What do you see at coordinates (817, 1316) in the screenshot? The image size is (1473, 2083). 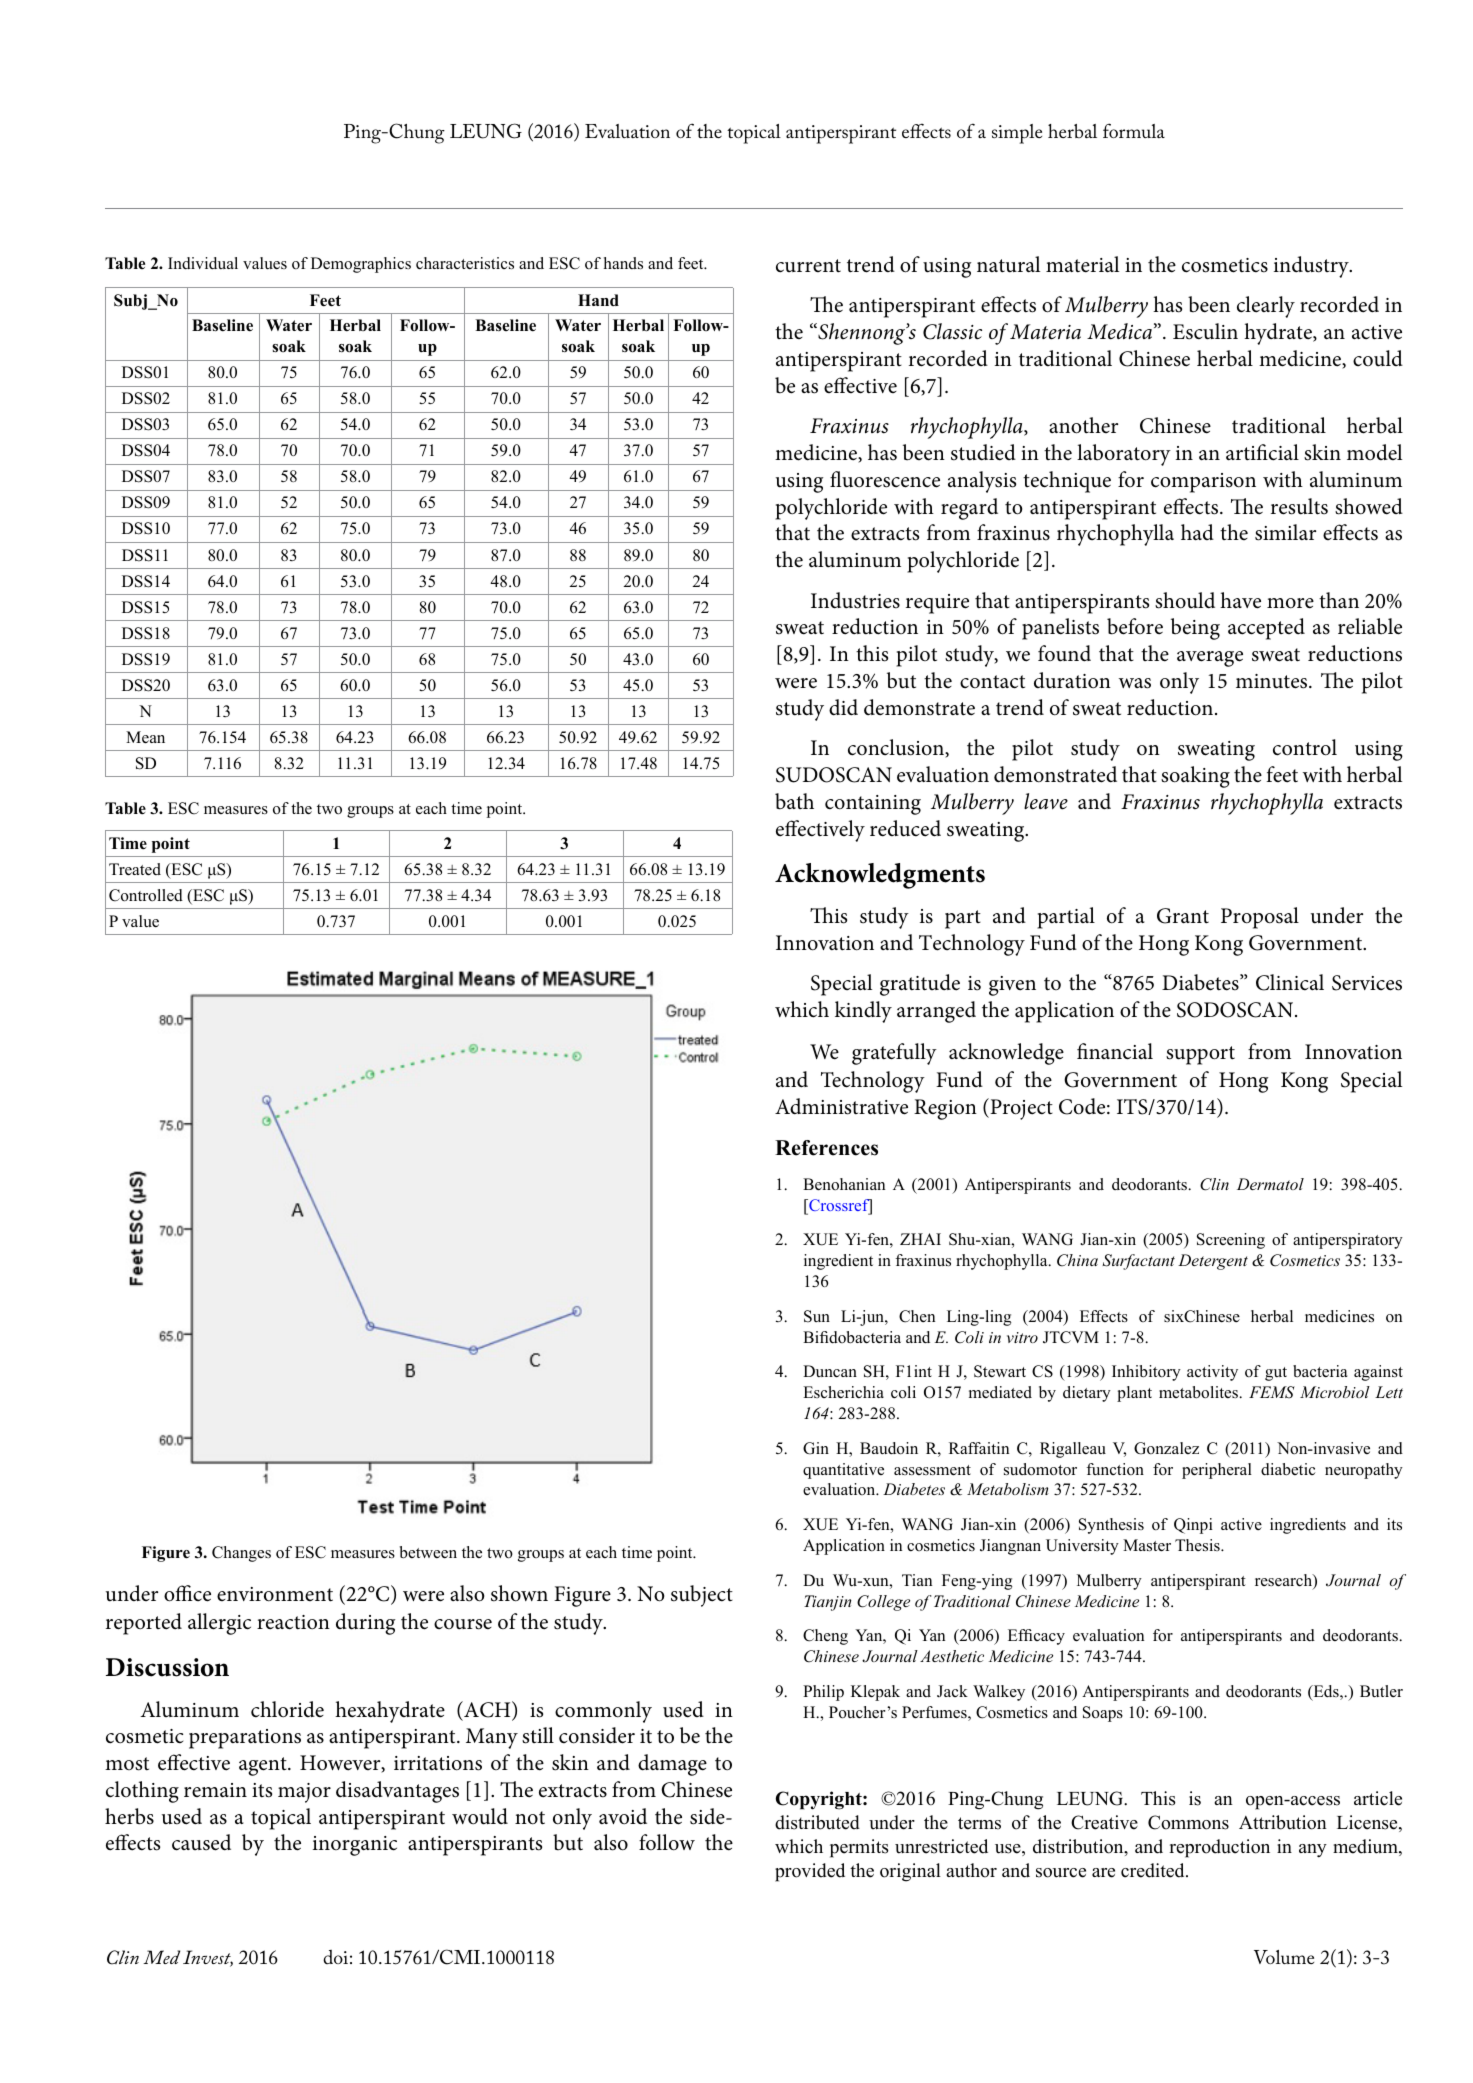 I see `Sun` at bounding box center [817, 1316].
